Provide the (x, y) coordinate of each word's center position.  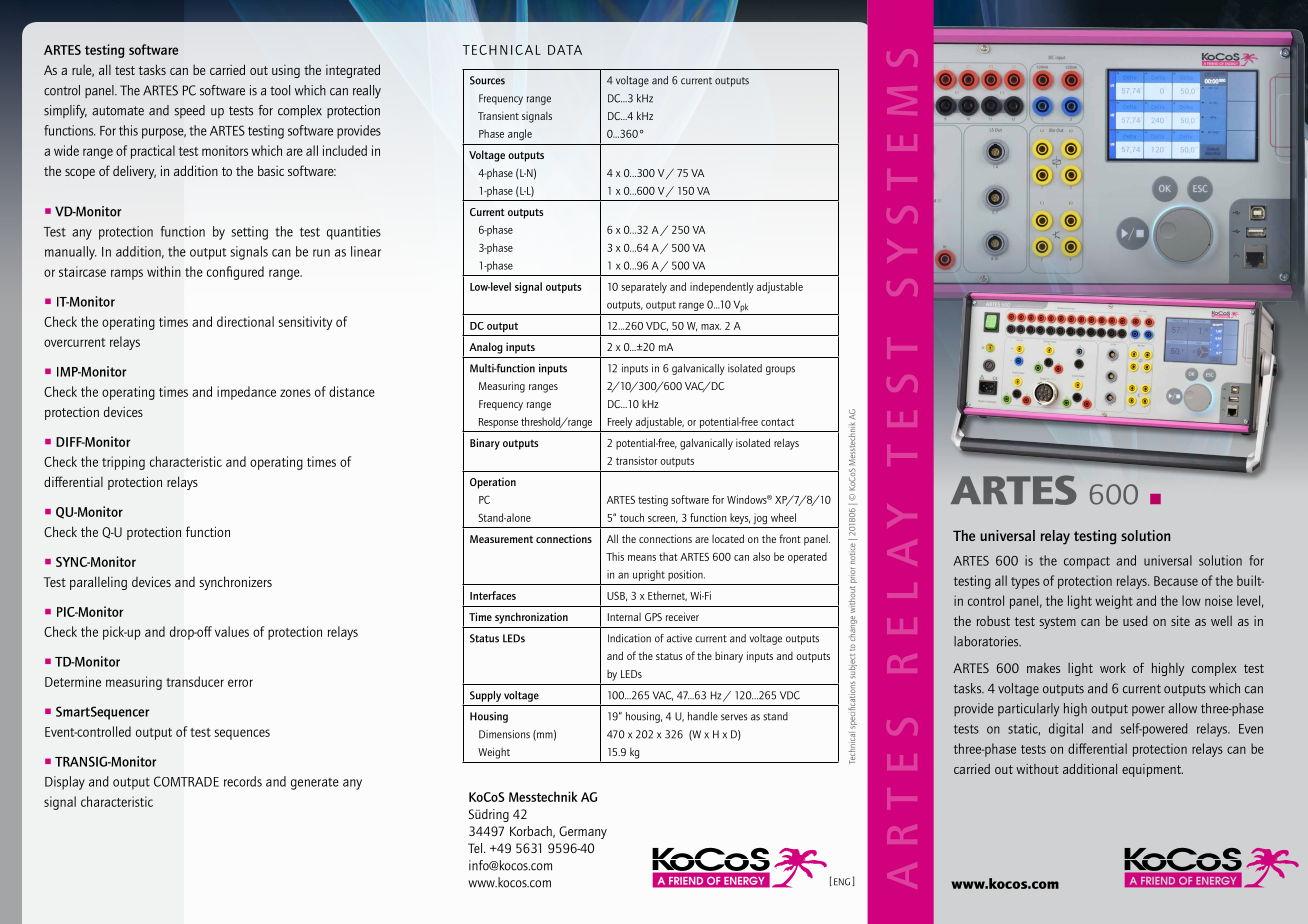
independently (722, 288)
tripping (123, 463)
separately (644, 287)
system (1058, 623)
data (565, 50)
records (243, 781)
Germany (583, 832)
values (232, 631)
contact (777, 422)
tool (280, 90)
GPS (653, 617)
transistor (636, 460)
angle (520, 134)
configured (235, 273)
